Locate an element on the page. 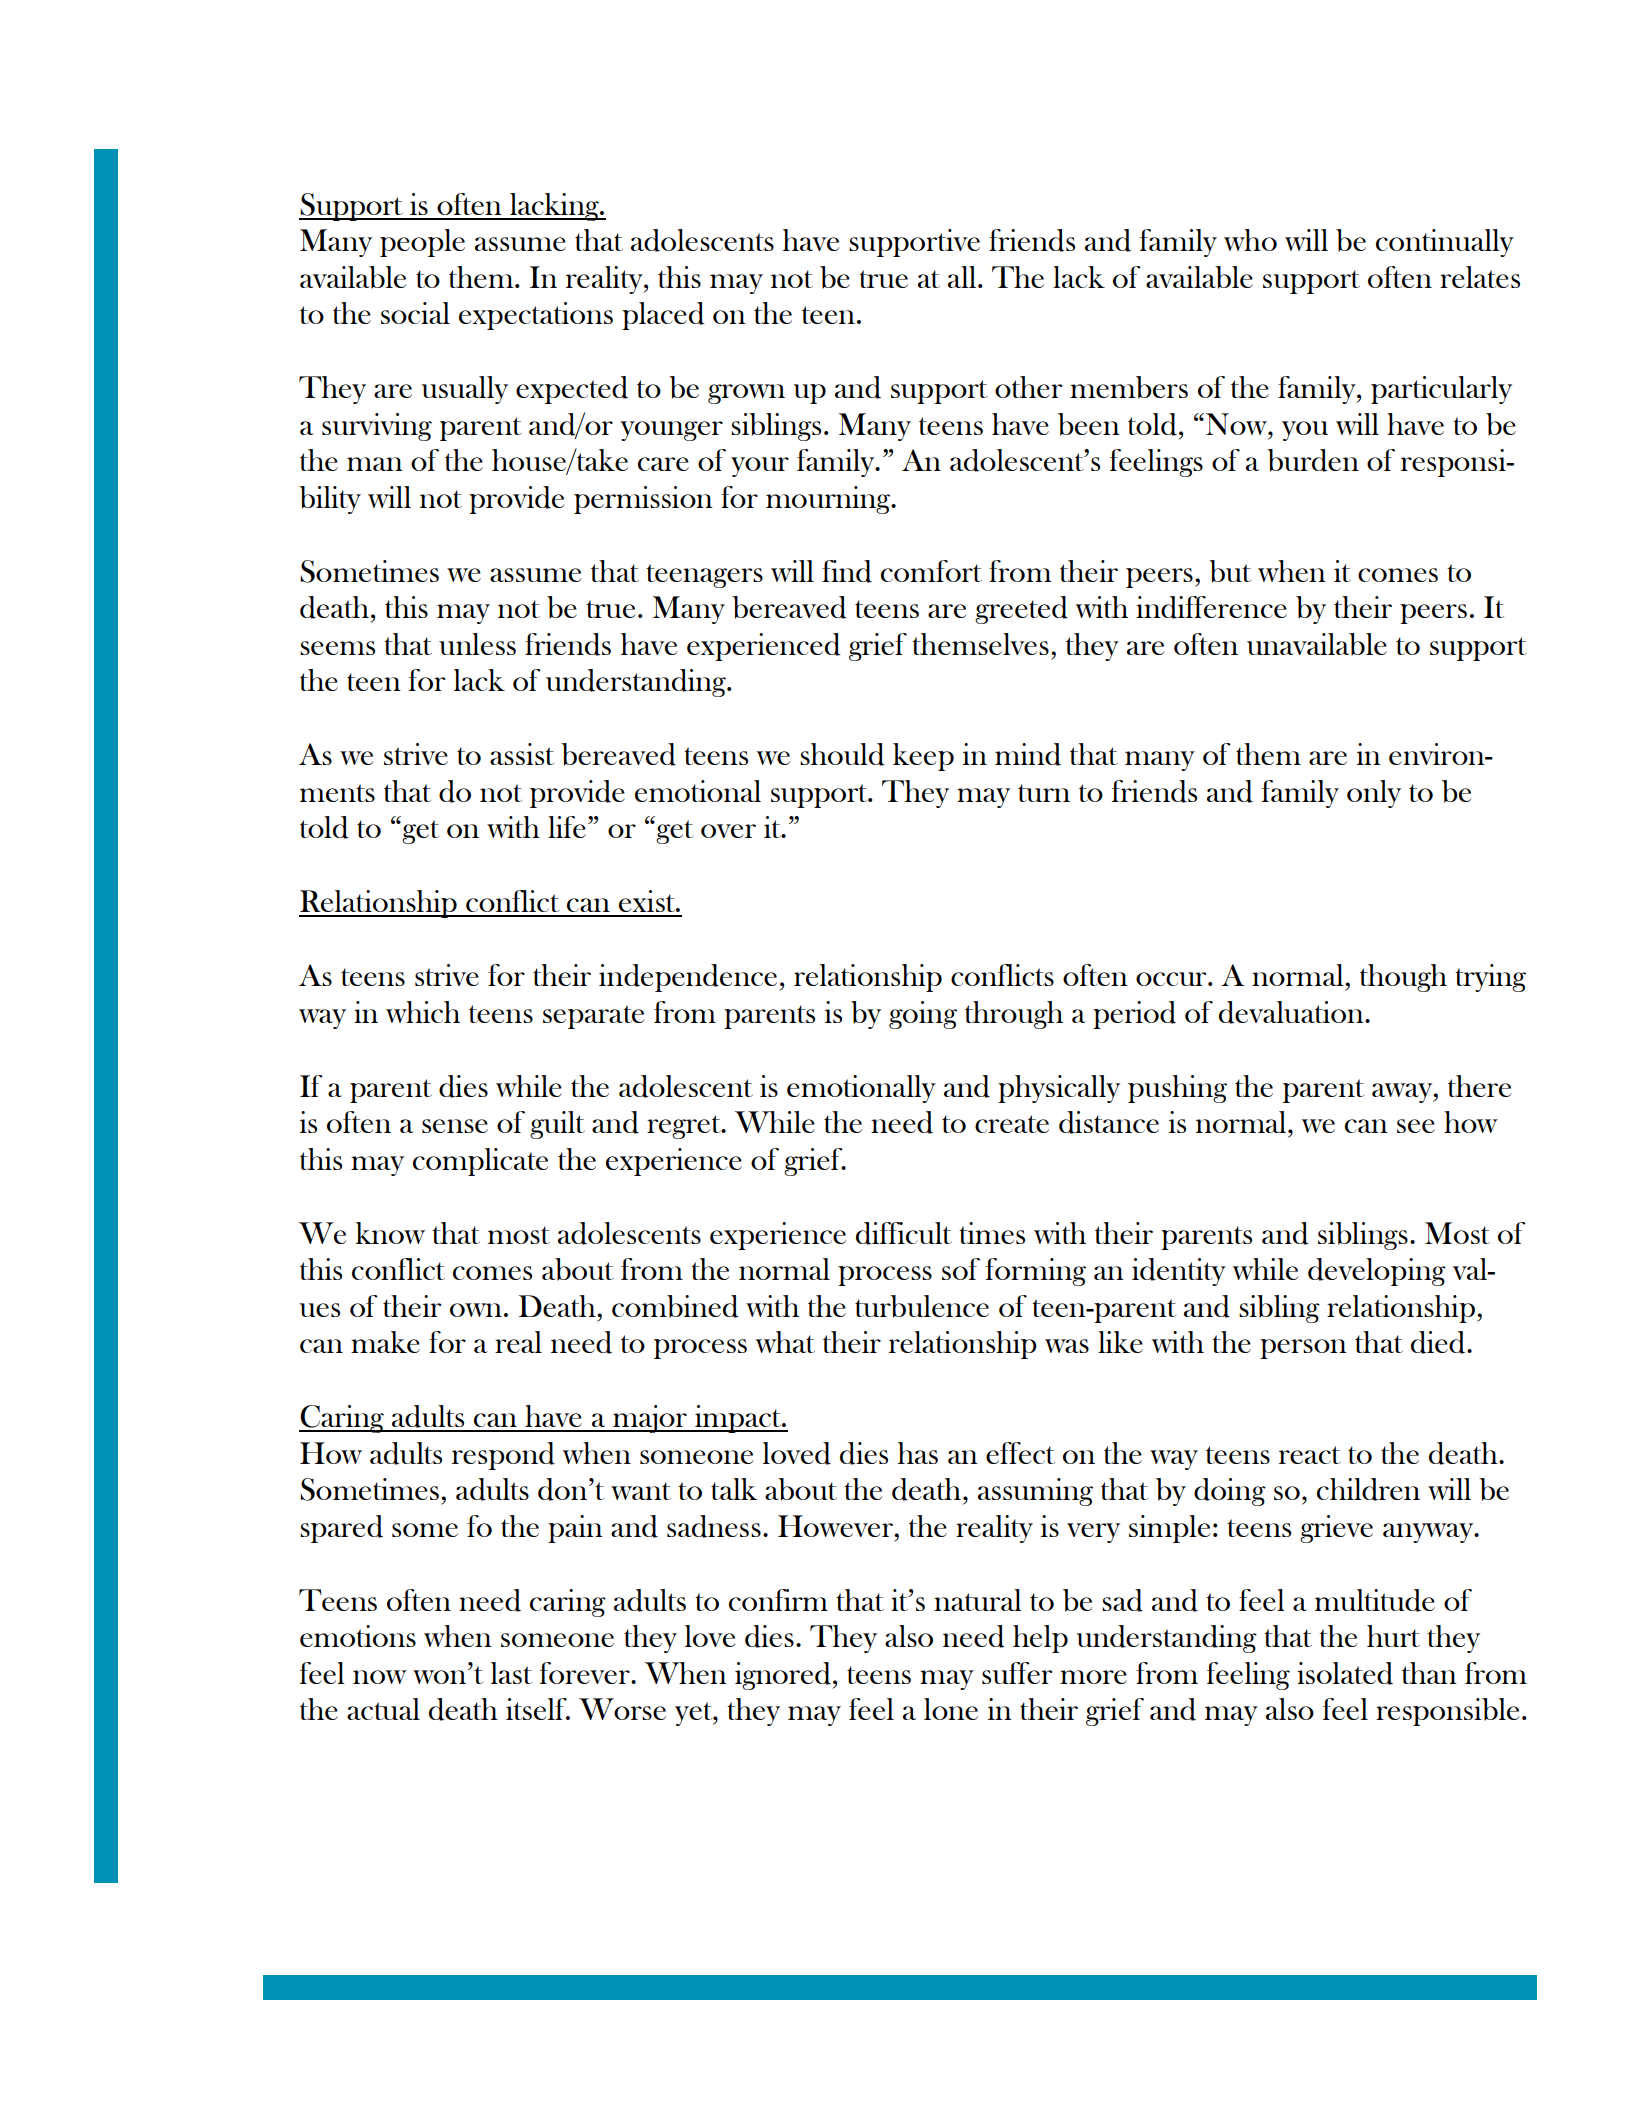 The height and width of the image is (2114, 1633). assist is located at coordinates (522, 754).
